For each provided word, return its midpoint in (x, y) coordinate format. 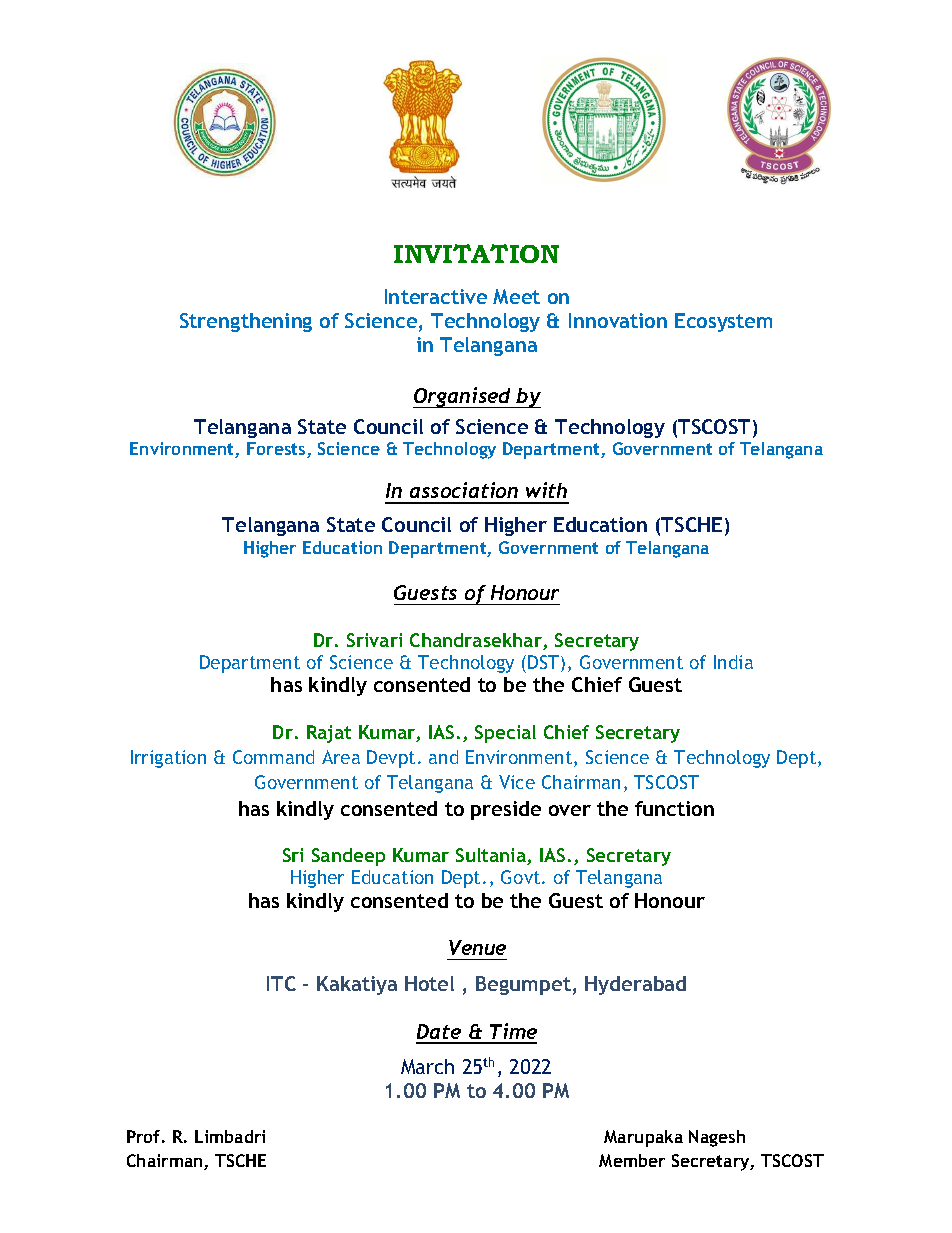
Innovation (618, 320)
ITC (281, 983)
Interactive (436, 296)
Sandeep (348, 857)
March (427, 1066)
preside (506, 810)
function (674, 808)
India (733, 662)
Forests (277, 450)
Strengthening (246, 322)
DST (545, 663)
